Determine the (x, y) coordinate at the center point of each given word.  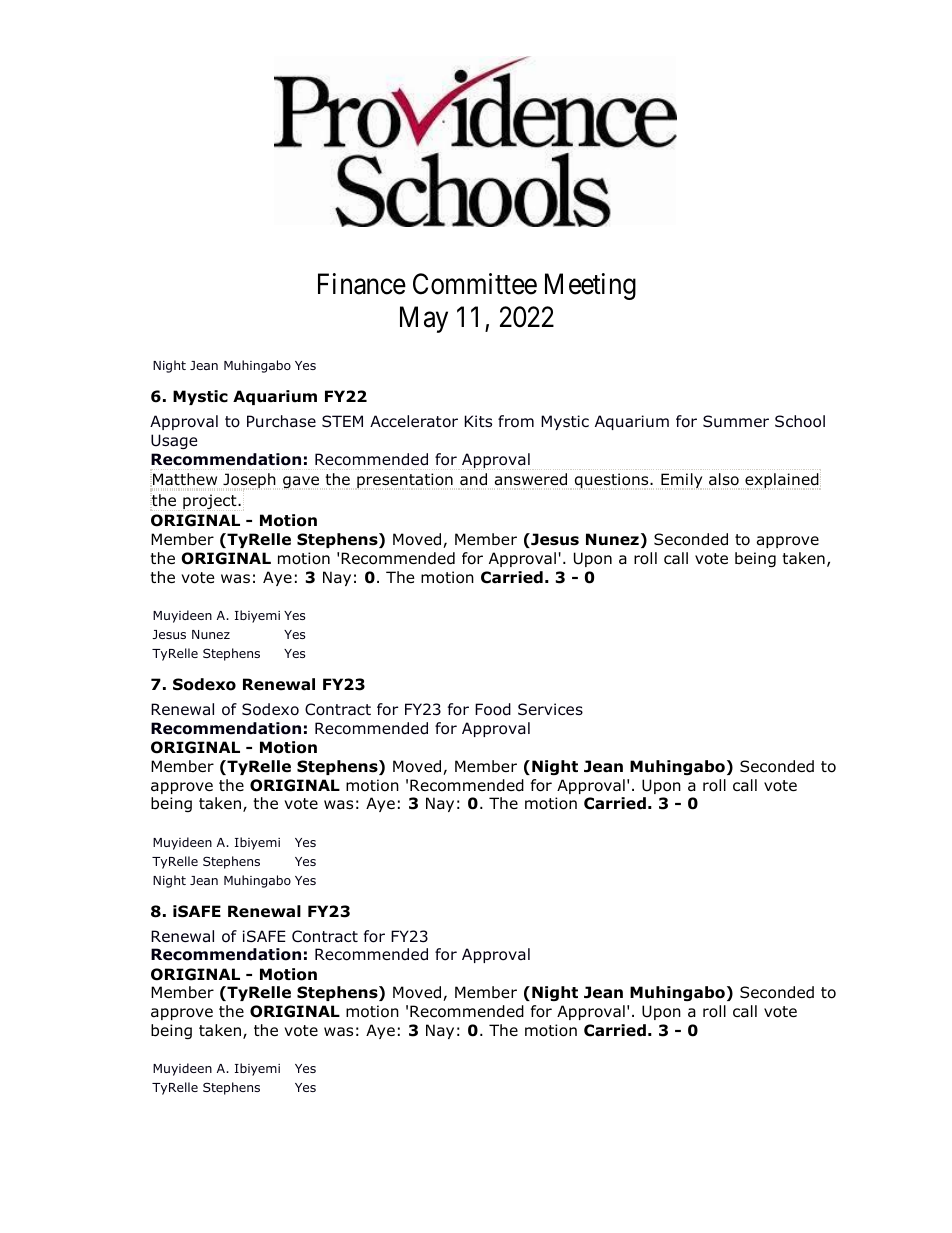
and (473, 479)
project (210, 502)
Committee (475, 284)
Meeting (590, 286)
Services (550, 709)
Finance (362, 284)
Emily (682, 481)
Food (493, 709)
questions (612, 481)
